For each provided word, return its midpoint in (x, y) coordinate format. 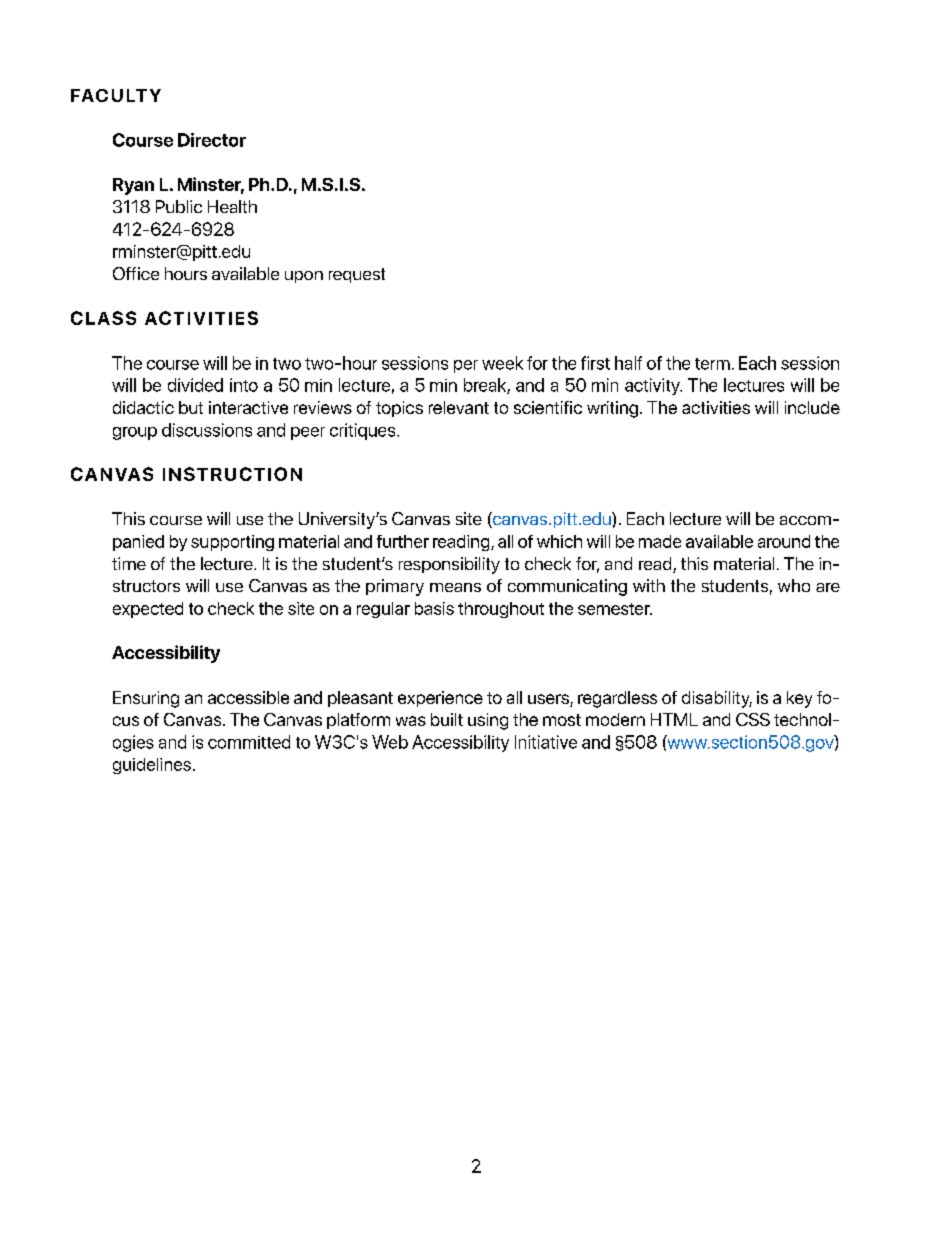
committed (249, 742)
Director (212, 140)
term (712, 364)
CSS (753, 719)
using (488, 721)
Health (232, 206)
